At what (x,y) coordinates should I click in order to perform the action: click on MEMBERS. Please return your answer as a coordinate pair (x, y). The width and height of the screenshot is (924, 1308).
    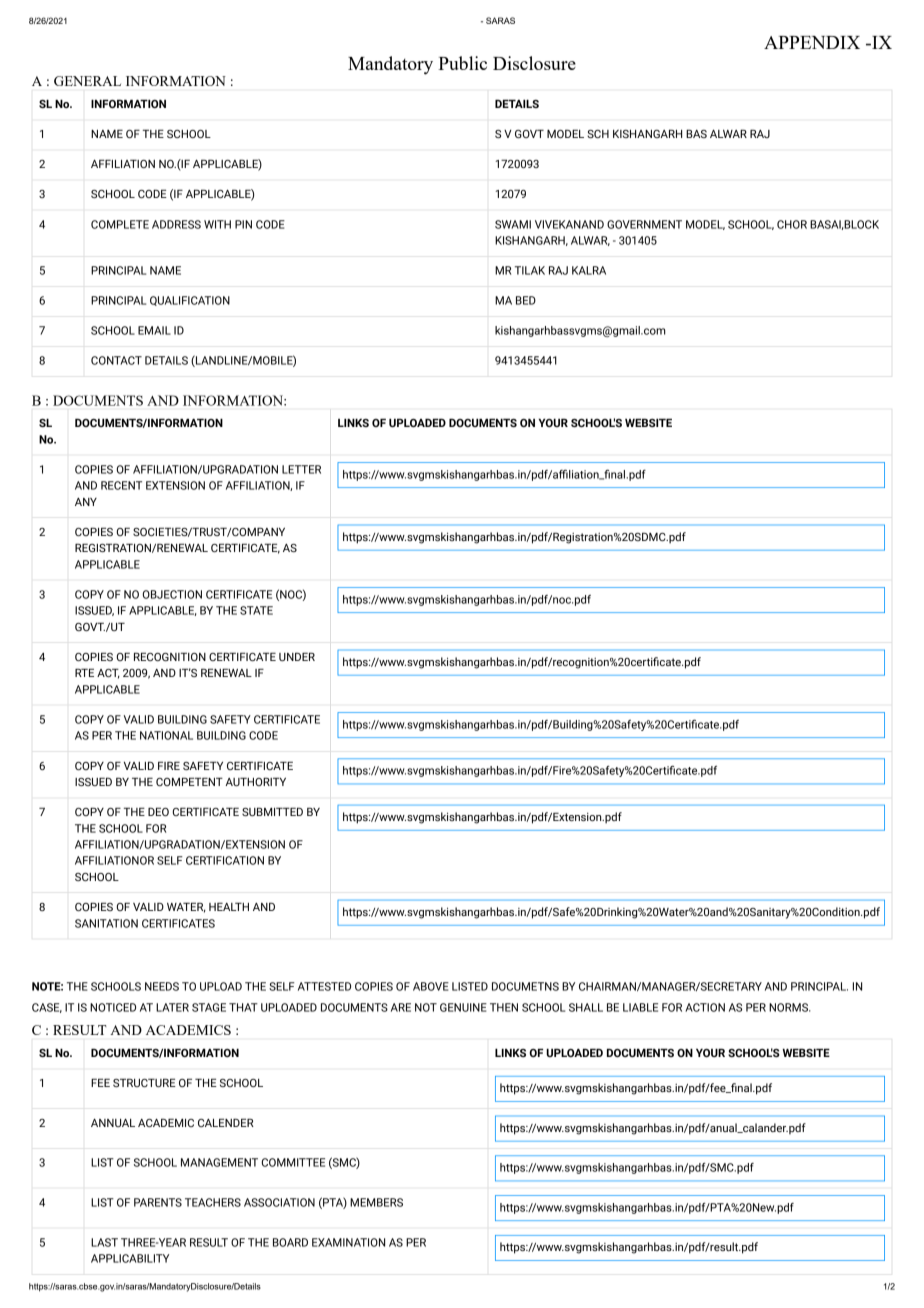
    Looking at the image, I should click on (376, 1202).
